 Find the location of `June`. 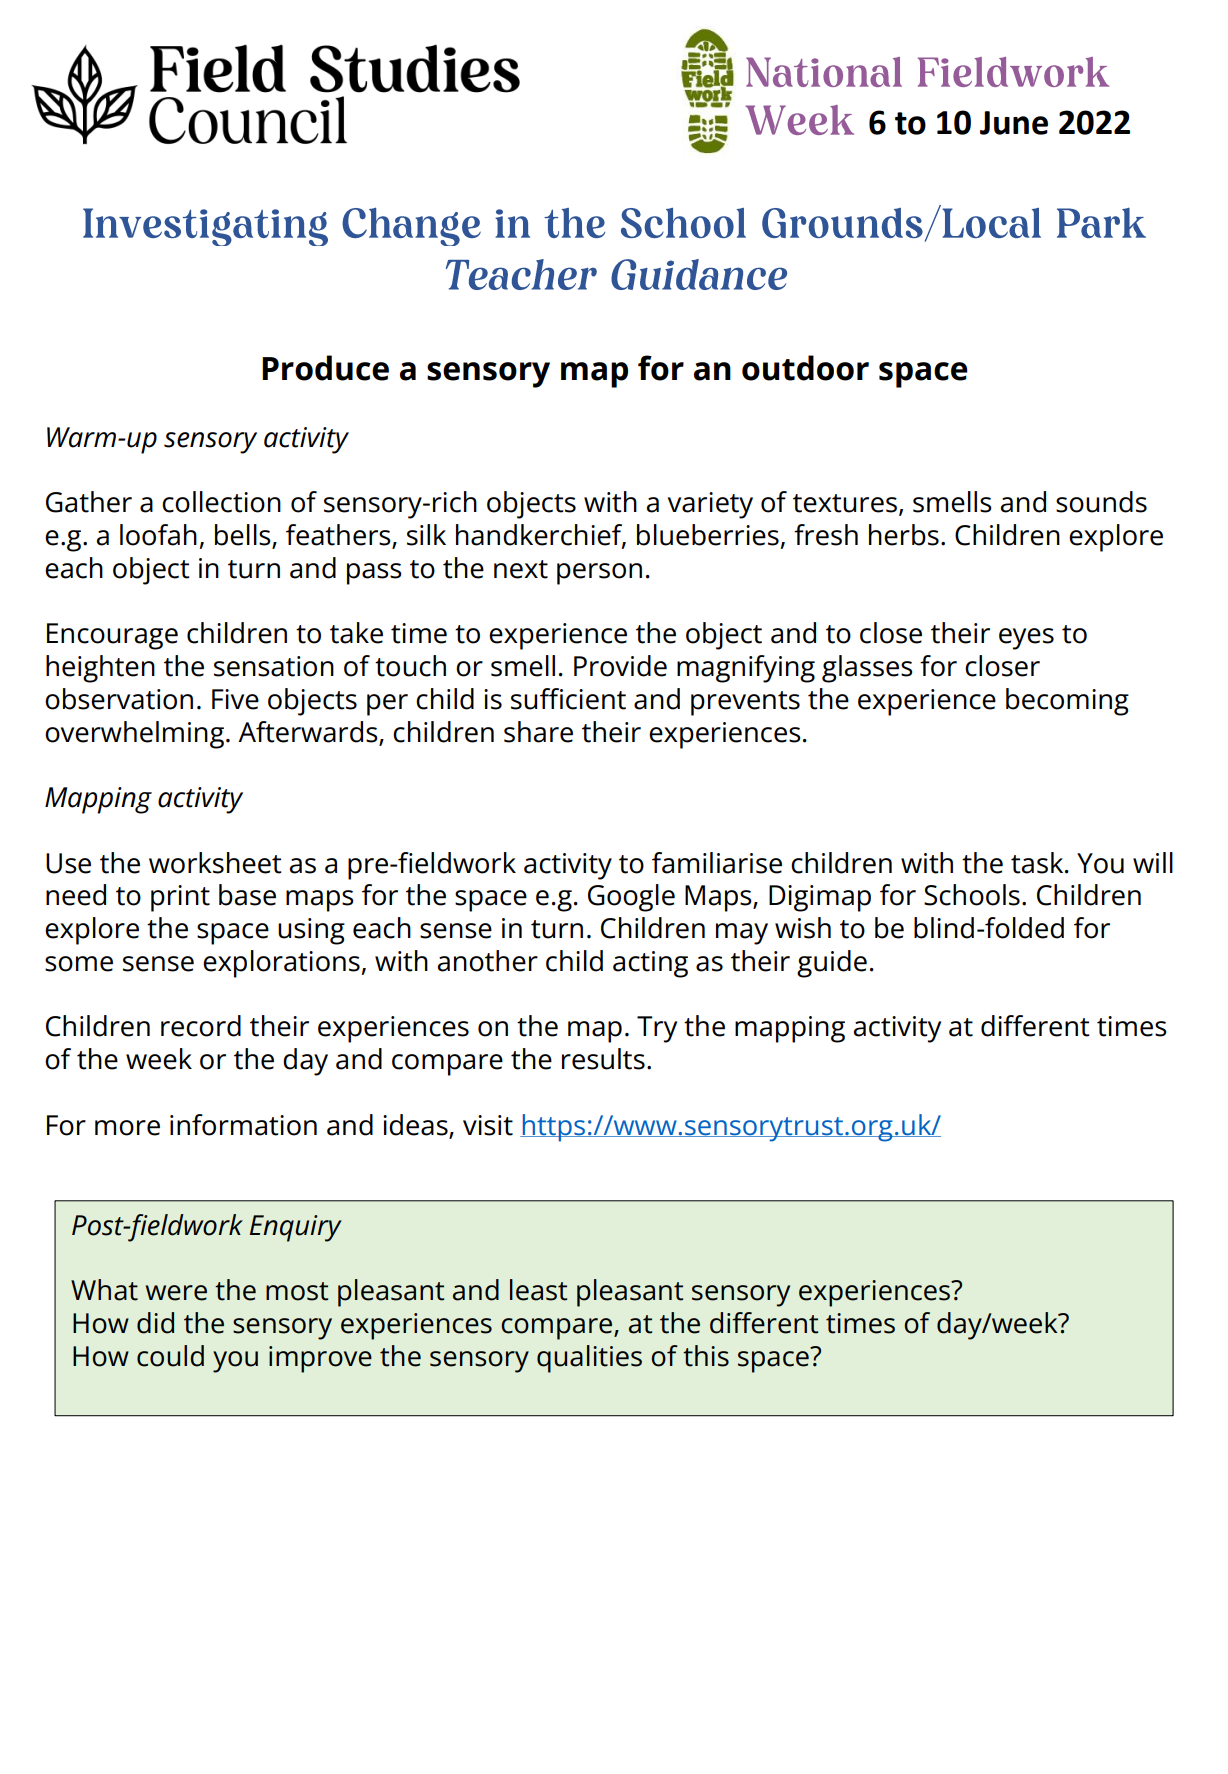

June is located at coordinates (1014, 123).
